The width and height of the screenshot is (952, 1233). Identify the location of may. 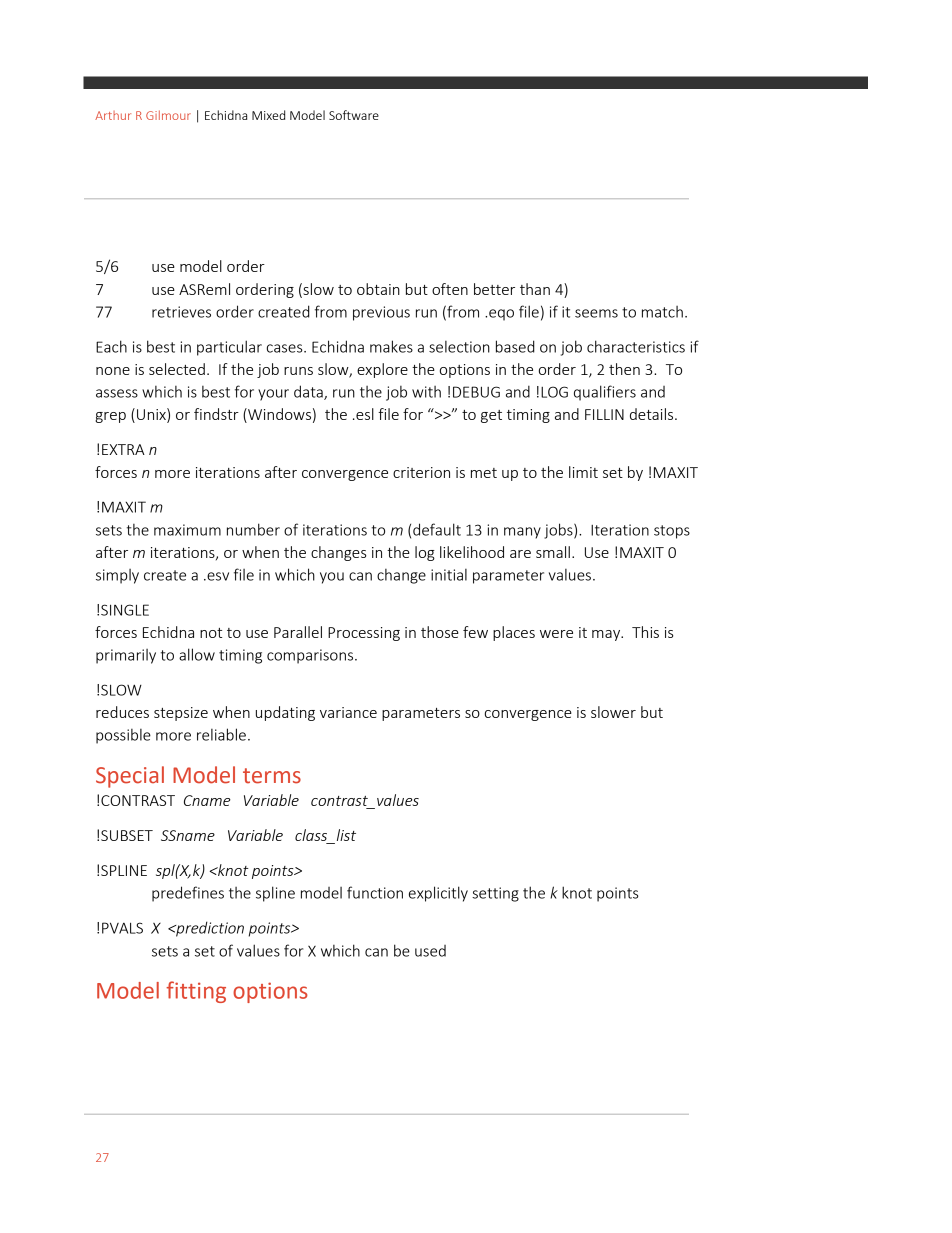
(607, 635).
